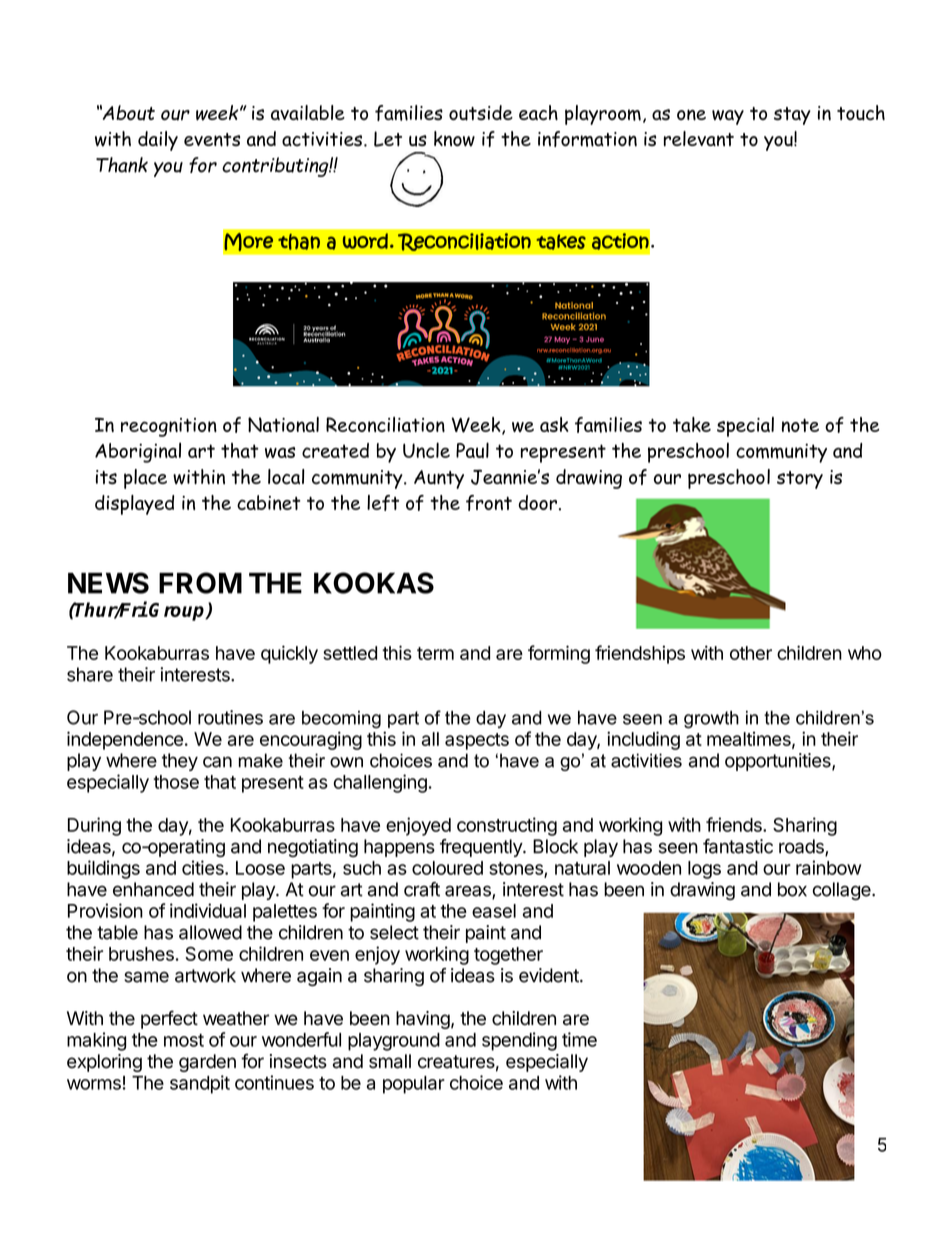 This page has height=1233, width=952. What do you see at coordinates (779, 762) in the page?
I see `opportunities` at bounding box center [779, 762].
